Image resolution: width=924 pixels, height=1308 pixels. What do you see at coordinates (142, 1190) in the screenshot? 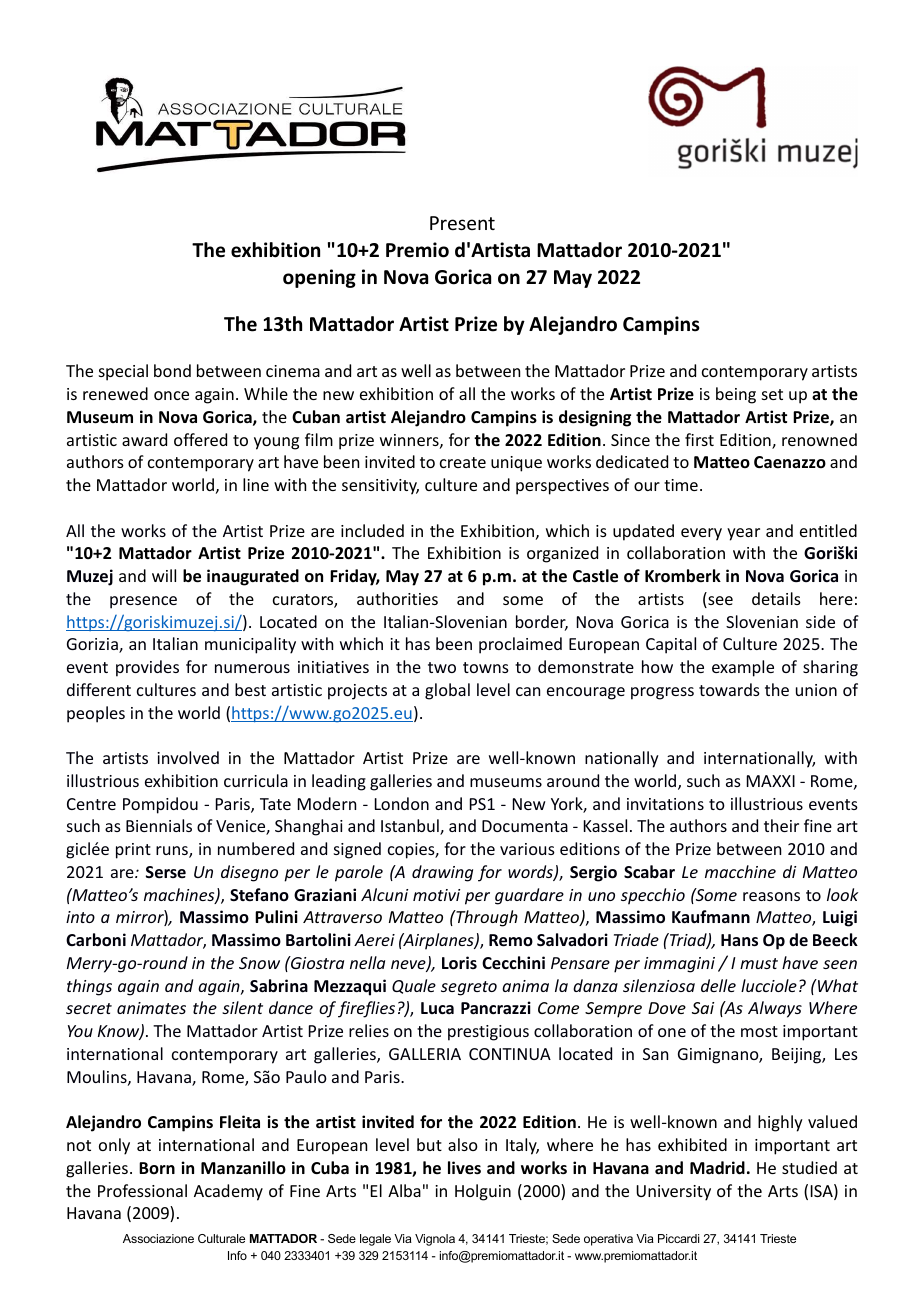
I see `Professional` at bounding box center [142, 1190].
